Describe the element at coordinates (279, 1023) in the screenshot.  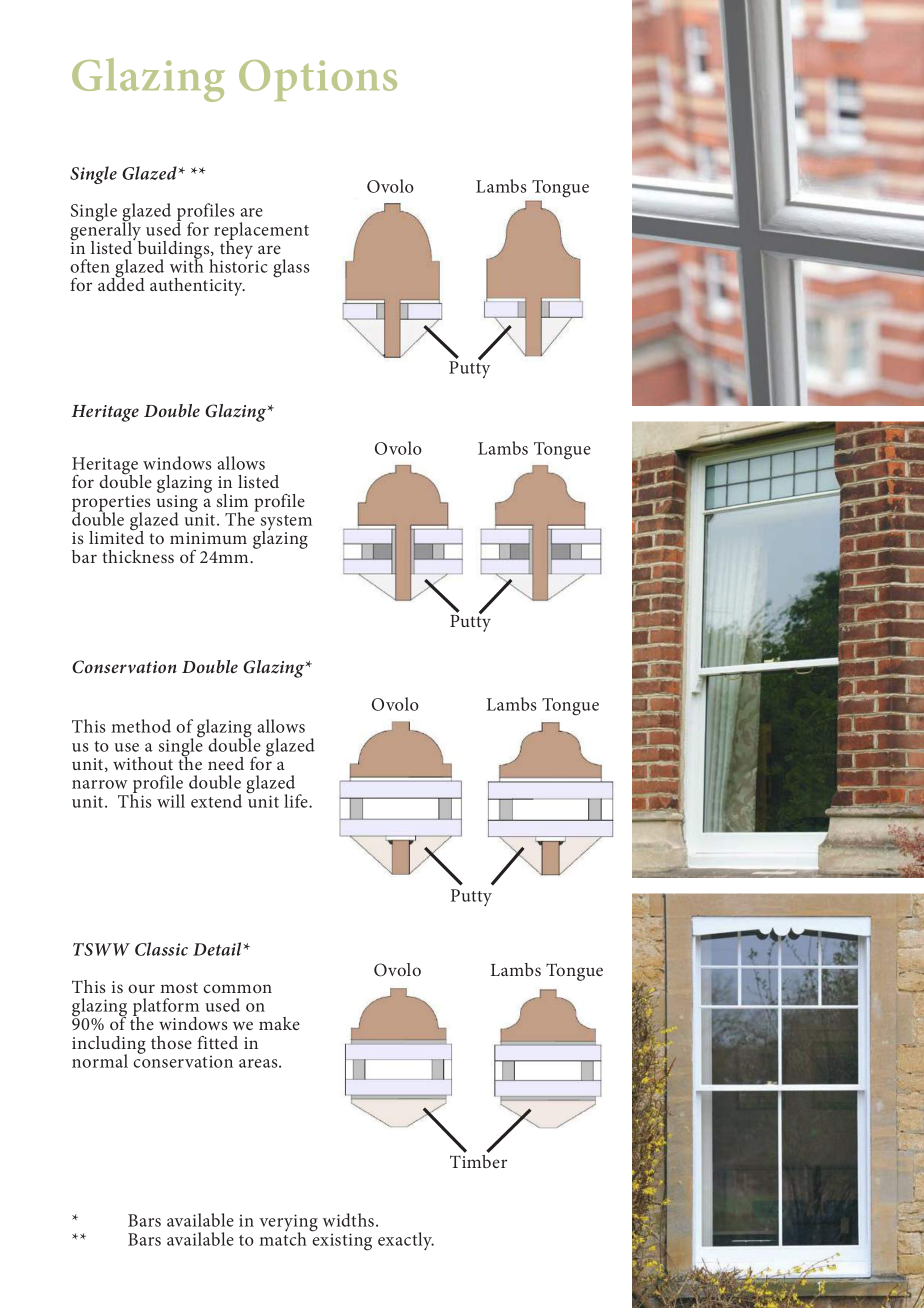
I see `make` at that location.
